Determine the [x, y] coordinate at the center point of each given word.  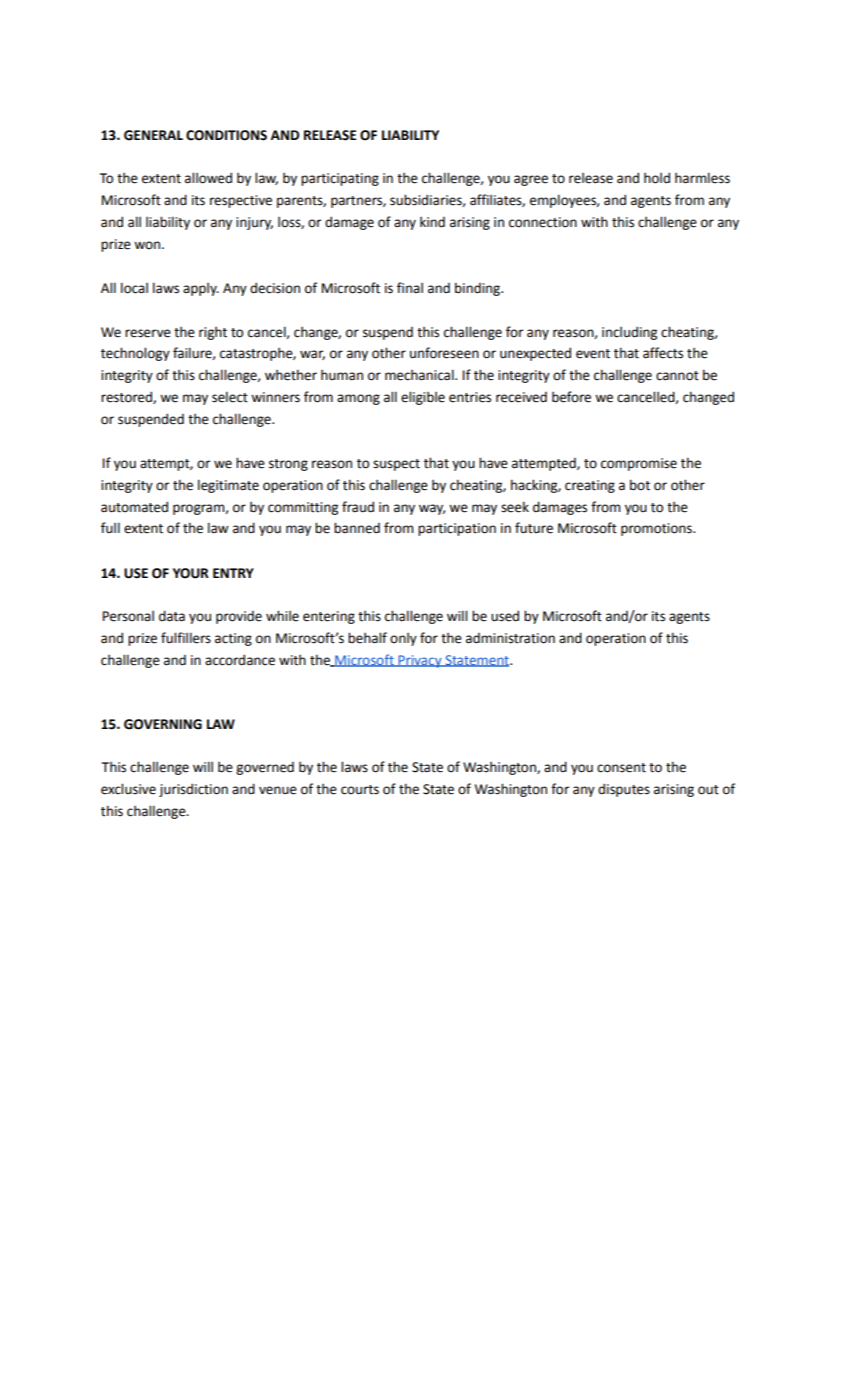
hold [657, 178]
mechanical [420, 375]
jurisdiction [193, 790]
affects [663, 353]
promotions [657, 529]
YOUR [191, 573]
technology [135, 354]
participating [340, 179]
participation [457, 529]
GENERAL [153, 135]
